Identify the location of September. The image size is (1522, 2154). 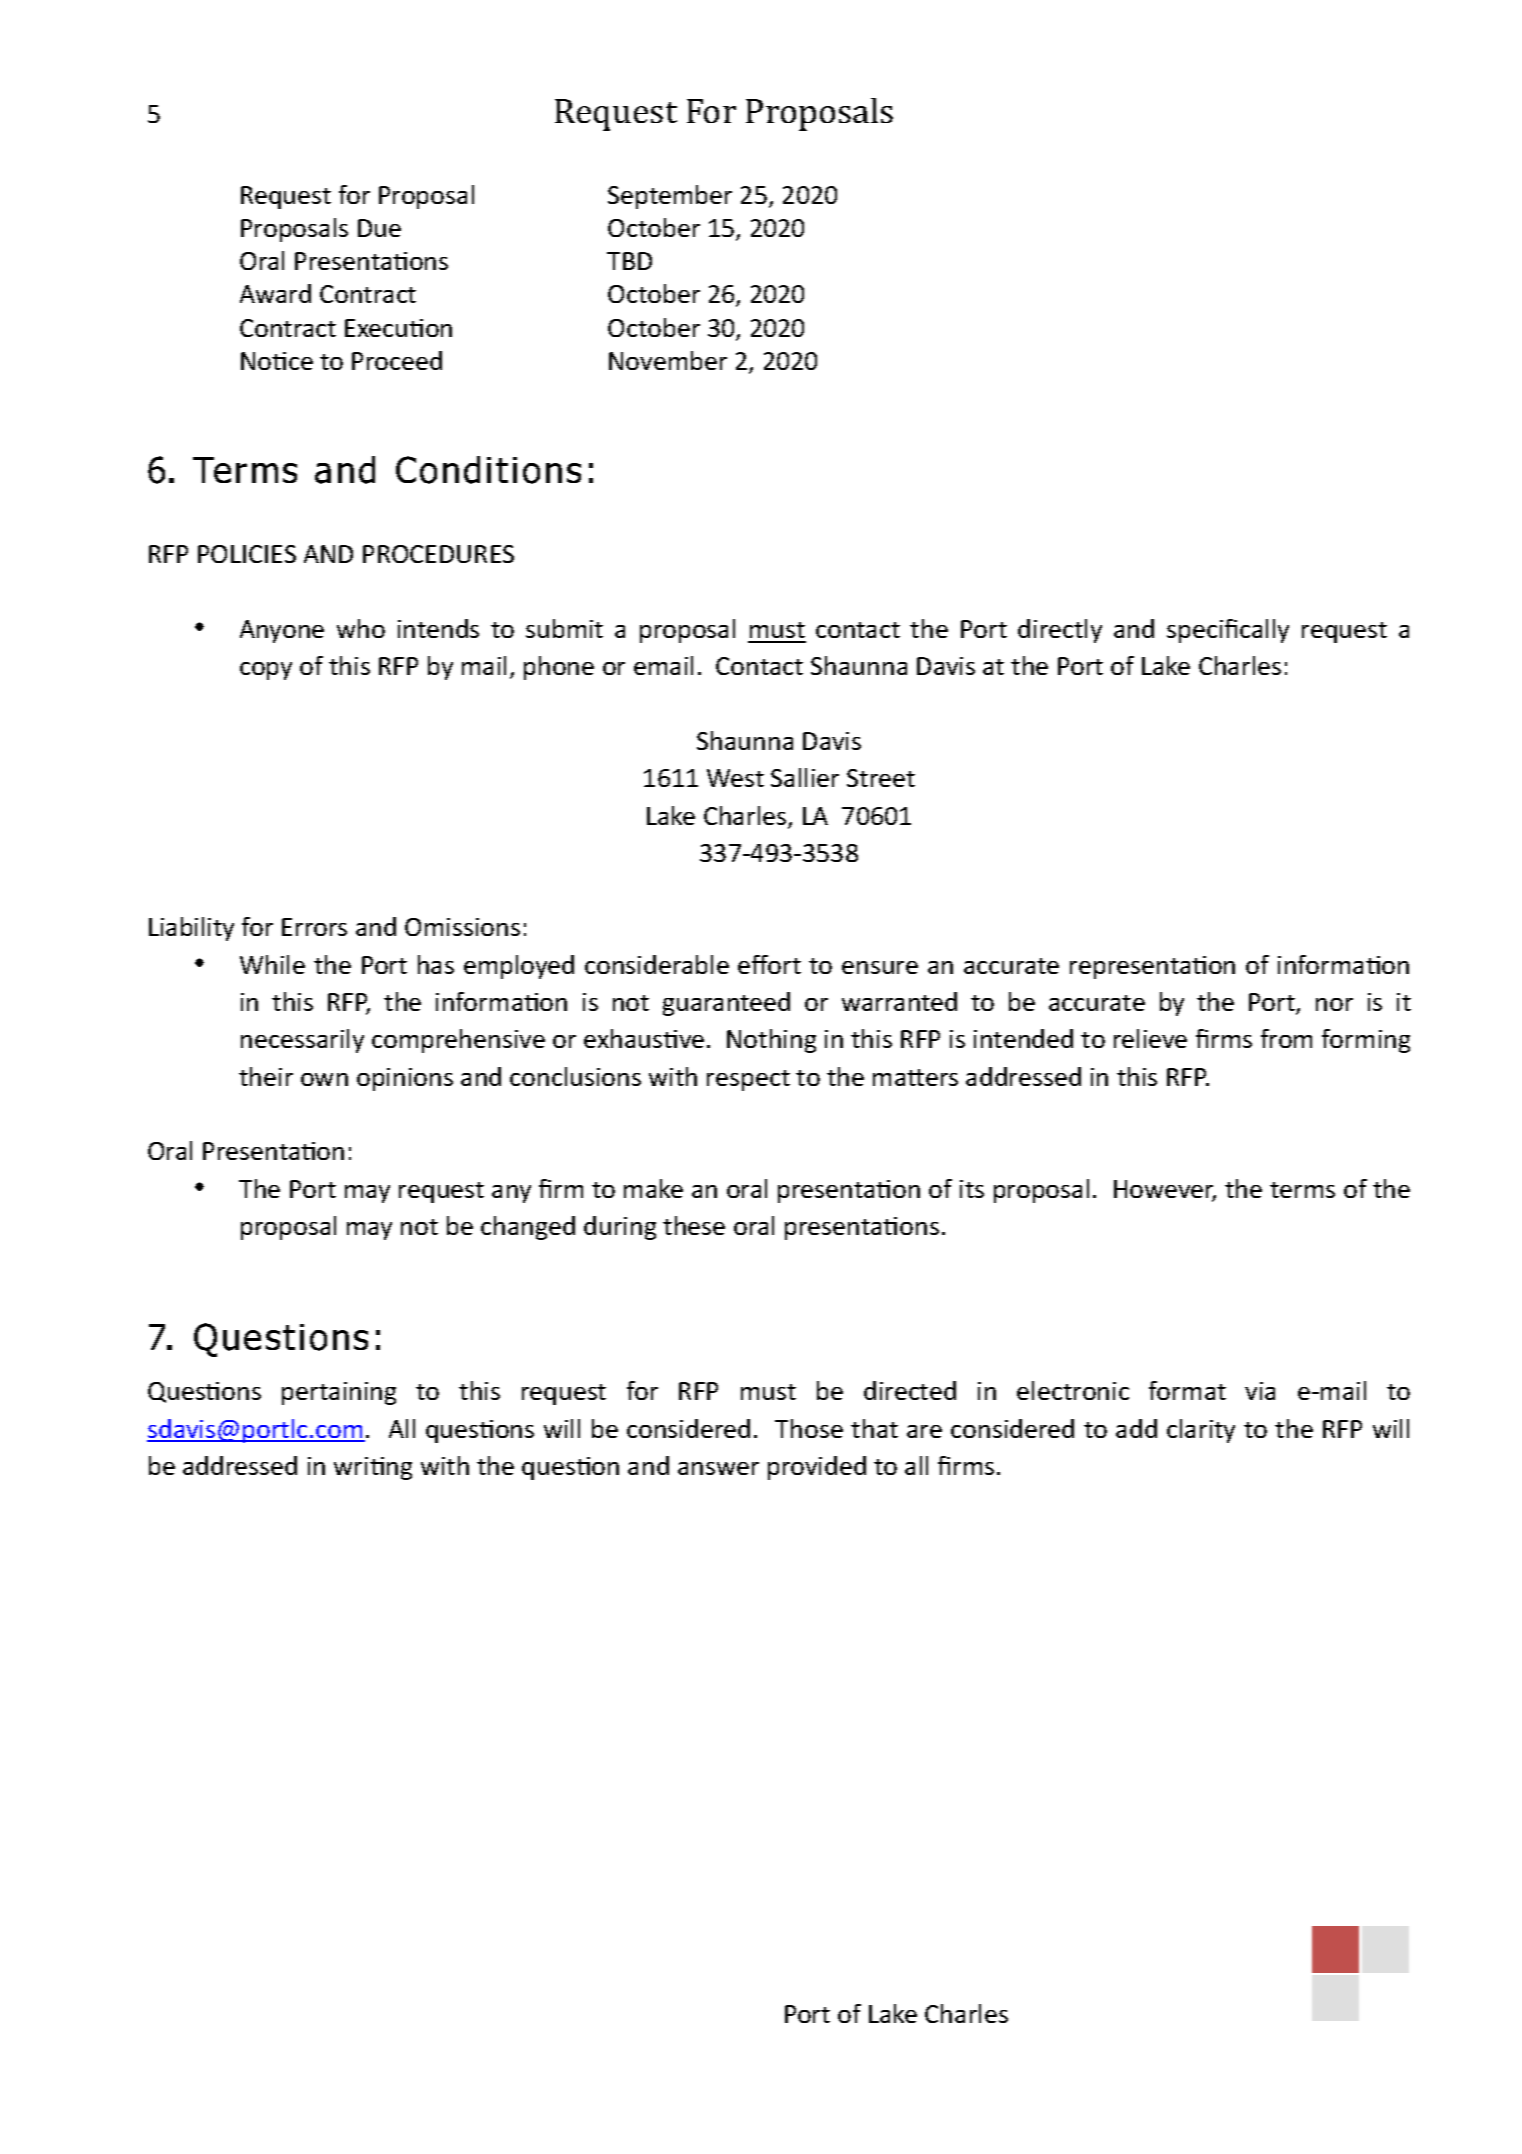
(670, 197).
